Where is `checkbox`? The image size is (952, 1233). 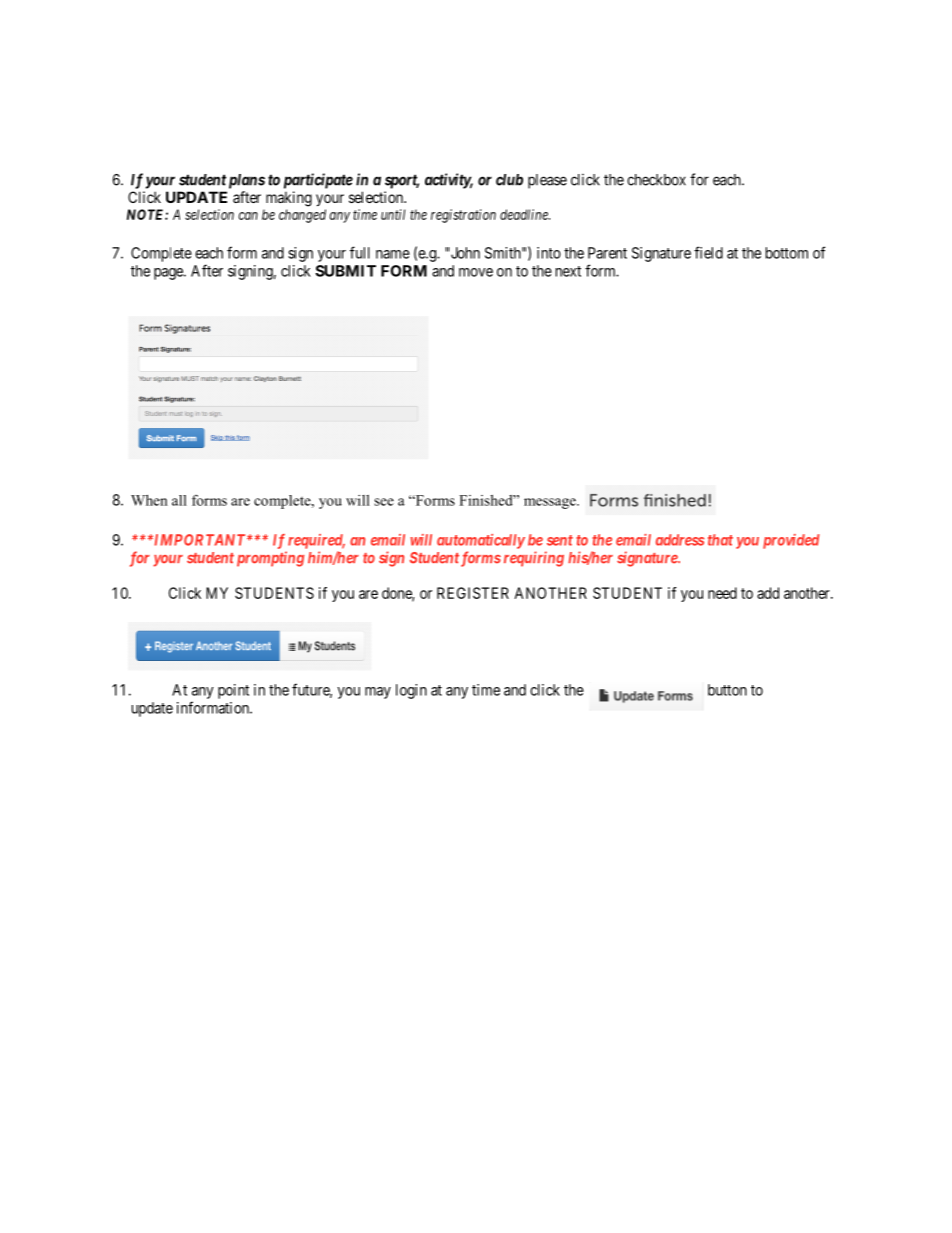
checkbox is located at coordinates (656, 180).
